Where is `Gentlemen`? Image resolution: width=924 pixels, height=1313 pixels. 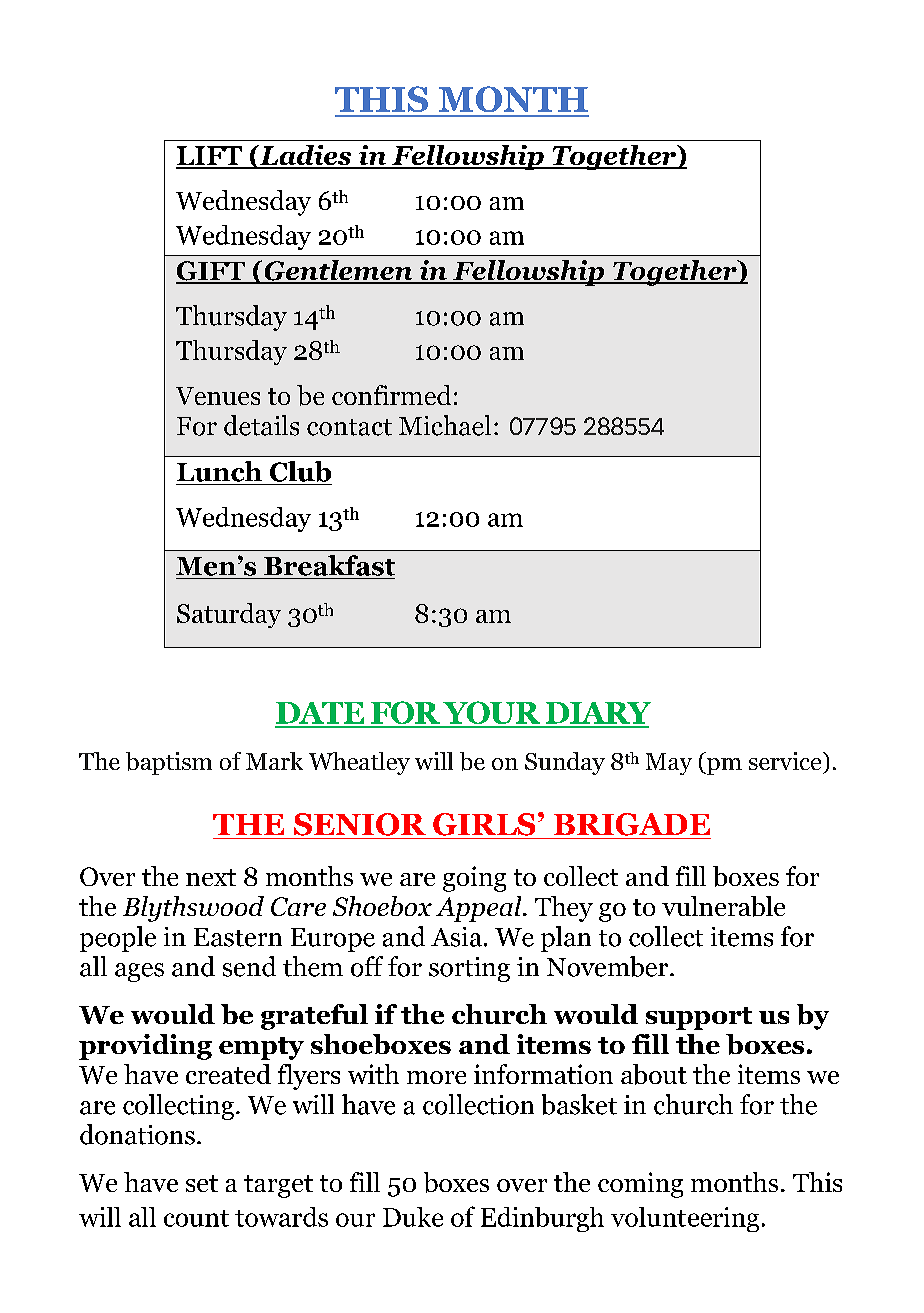 Gentlemen is located at coordinates (338, 271).
